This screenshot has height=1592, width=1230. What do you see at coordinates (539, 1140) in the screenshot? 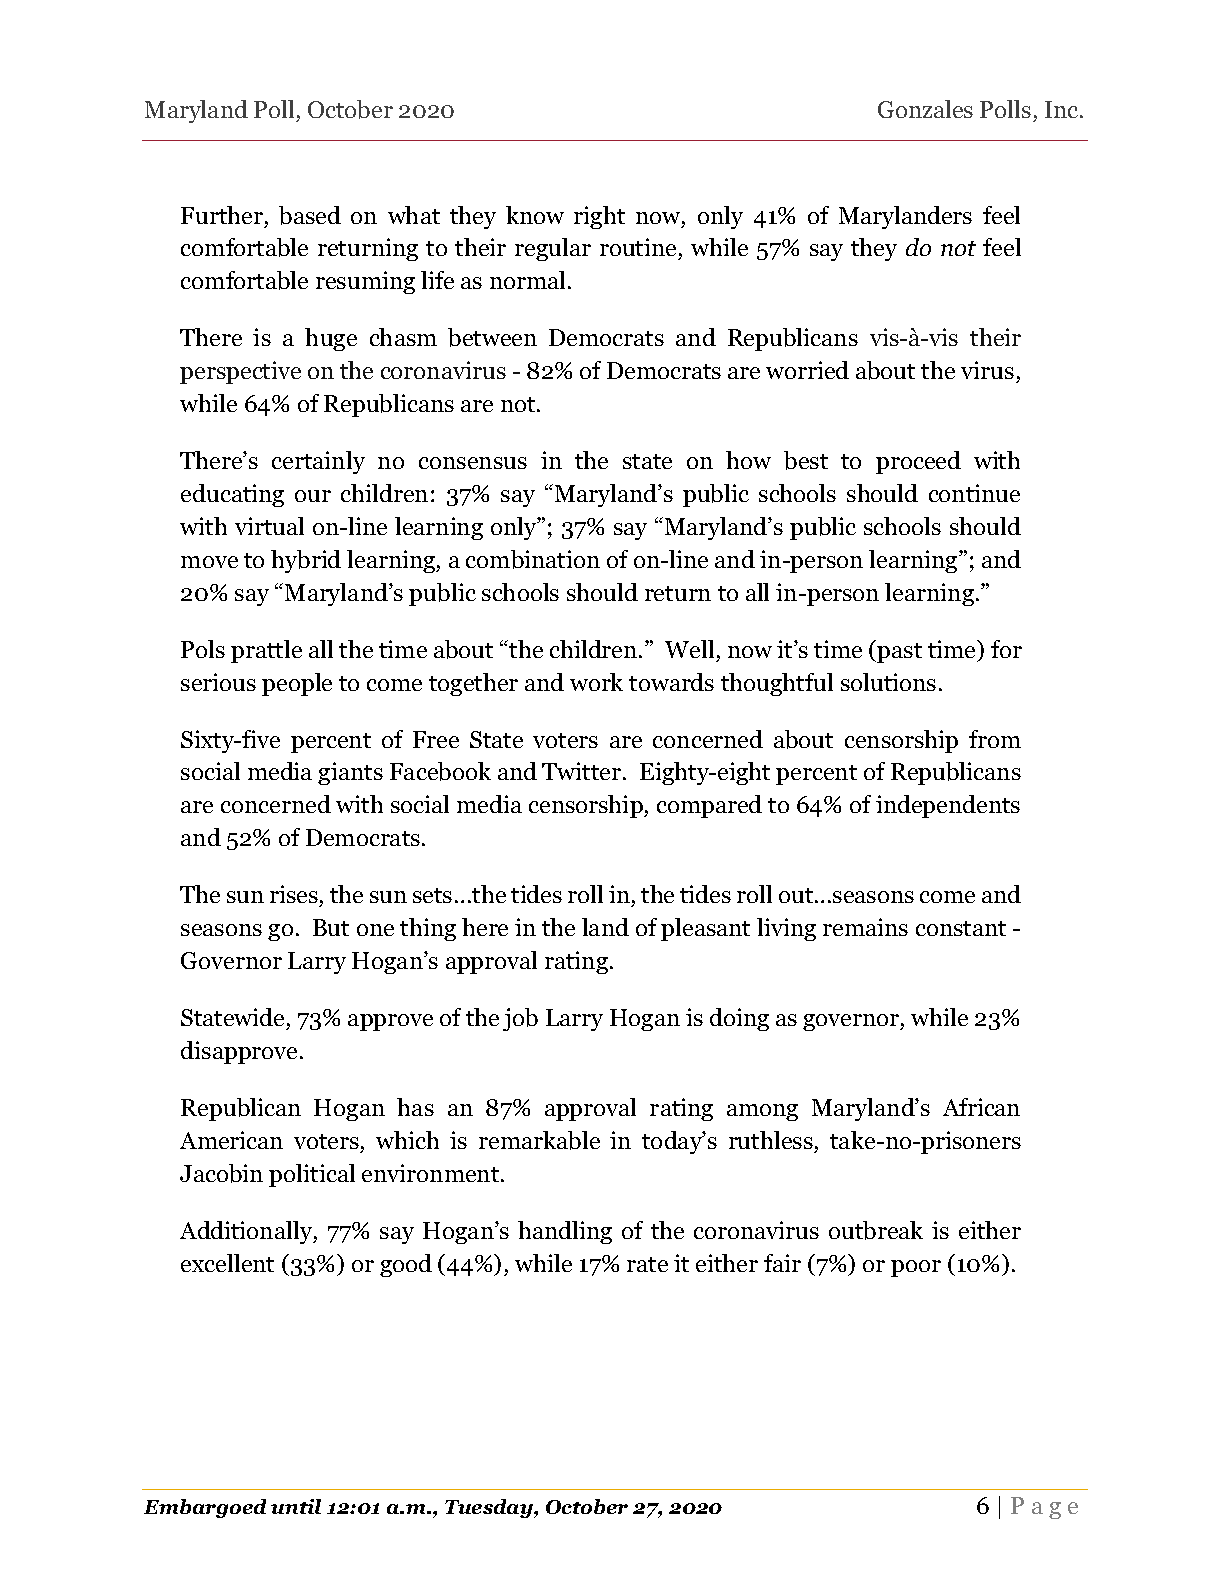
I see `remarkable` at bounding box center [539, 1140].
